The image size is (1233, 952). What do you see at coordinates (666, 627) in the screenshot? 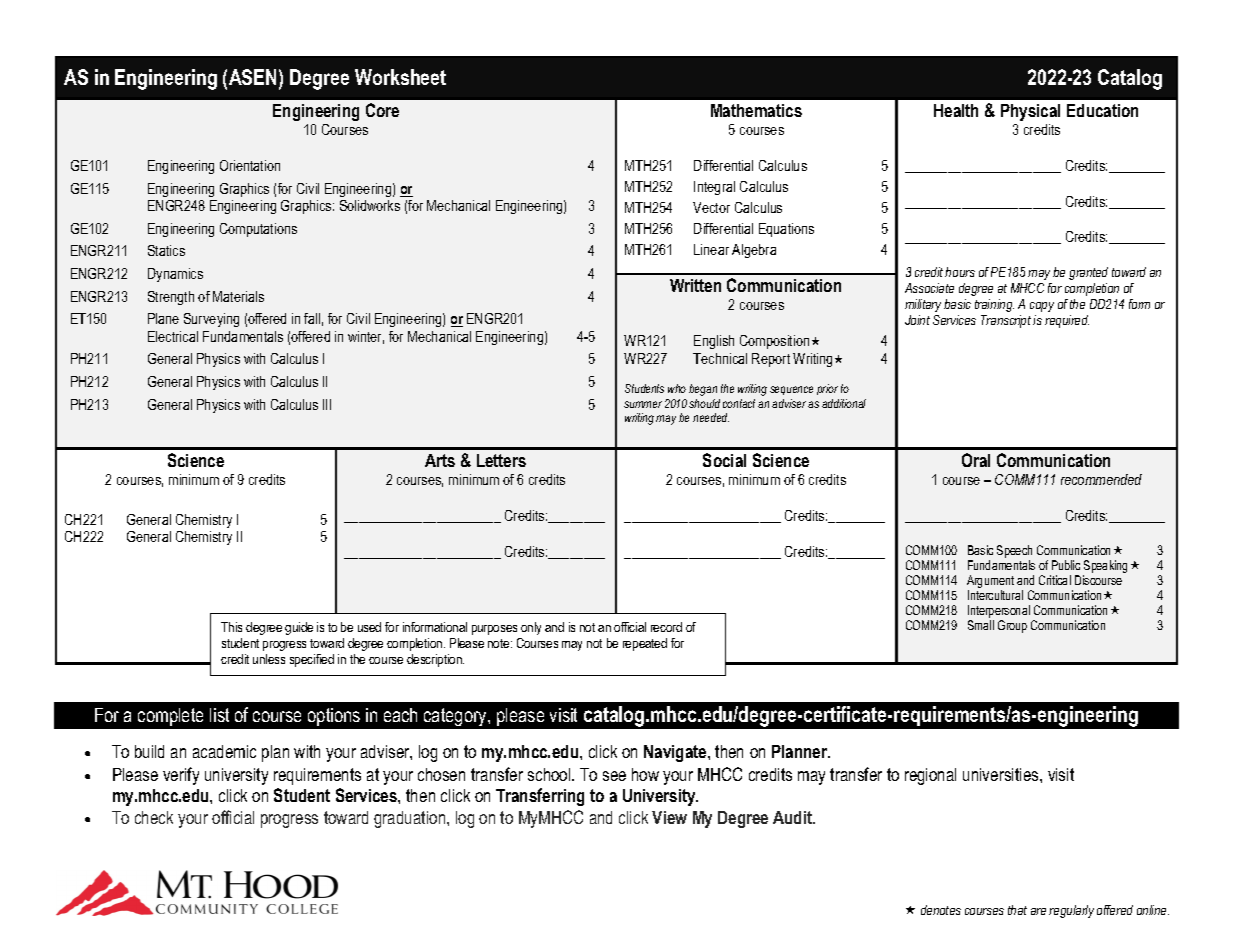
I see `record` at bounding box center [666, 627].
